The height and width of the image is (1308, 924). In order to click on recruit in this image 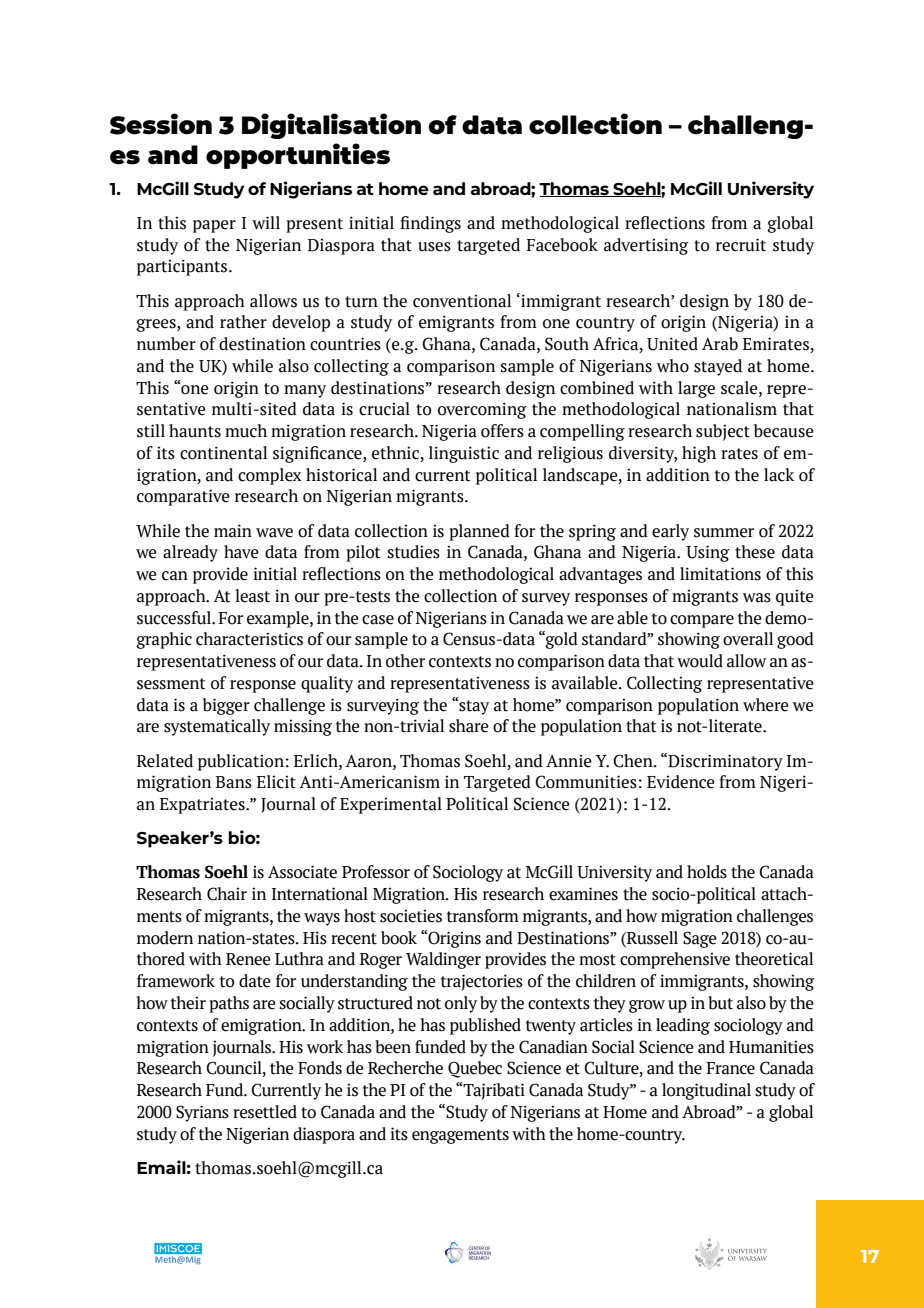, I will do `click(741, 245)`.
